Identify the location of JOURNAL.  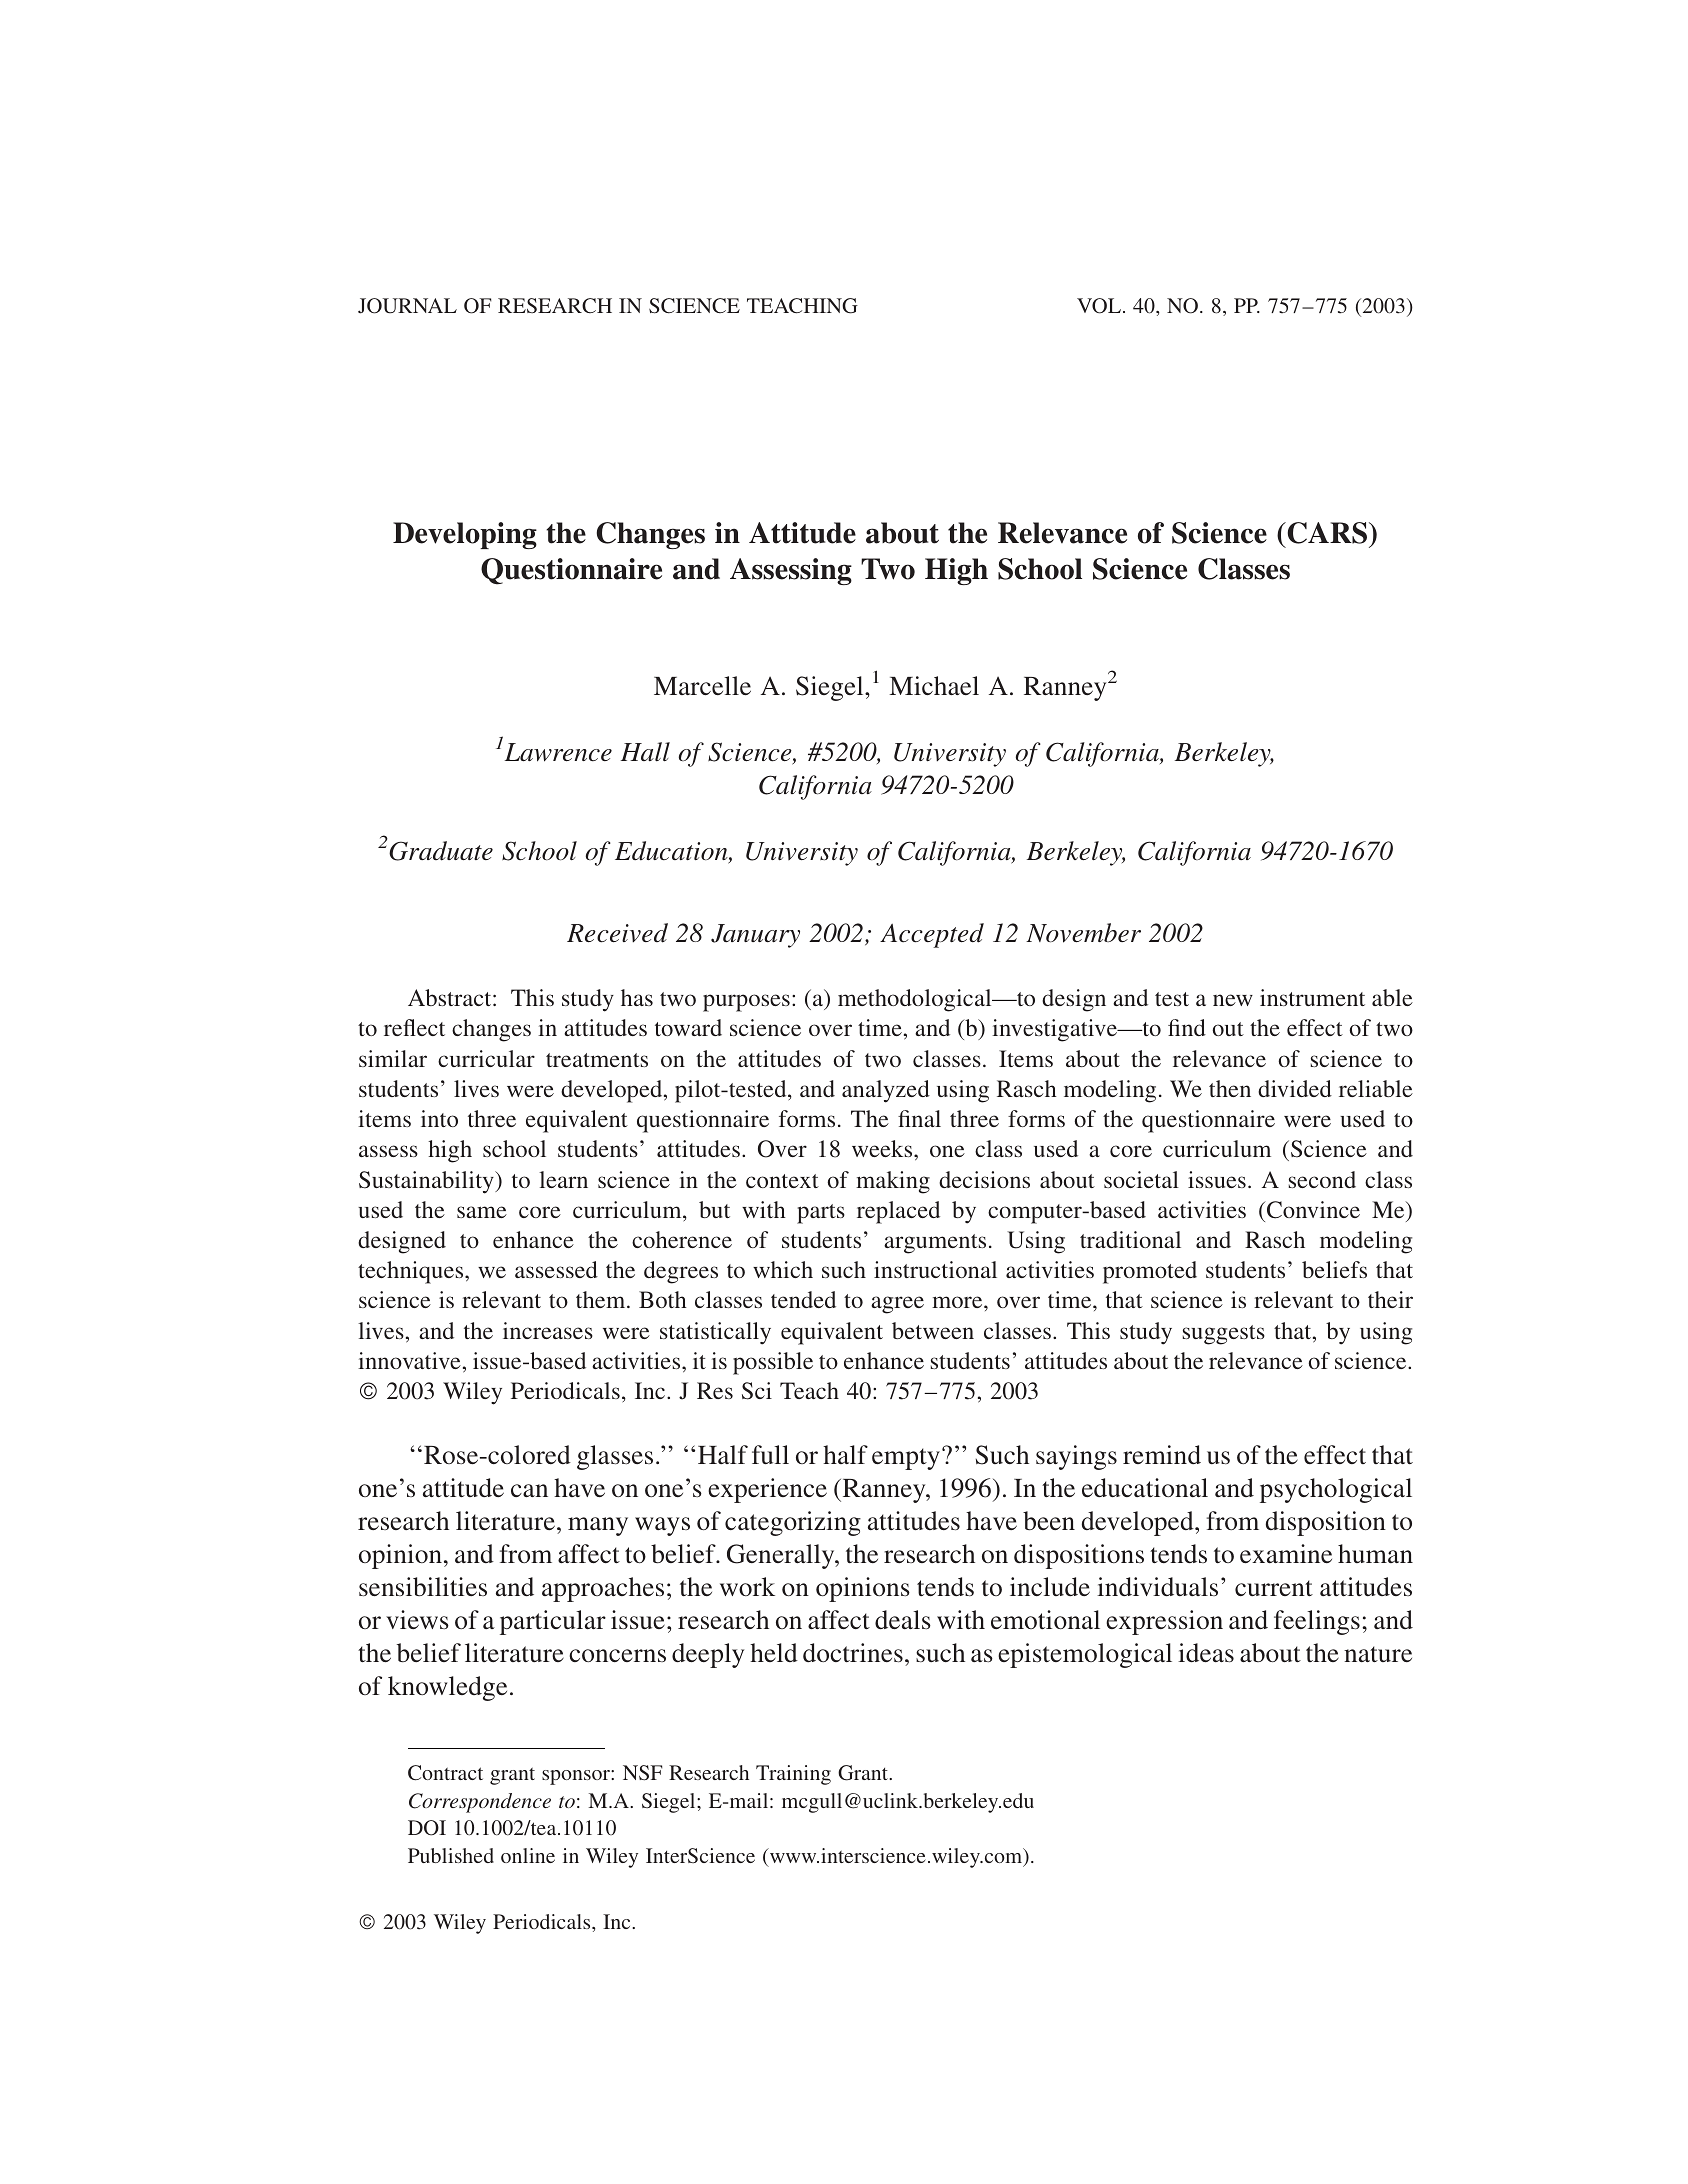
(407, 306).
